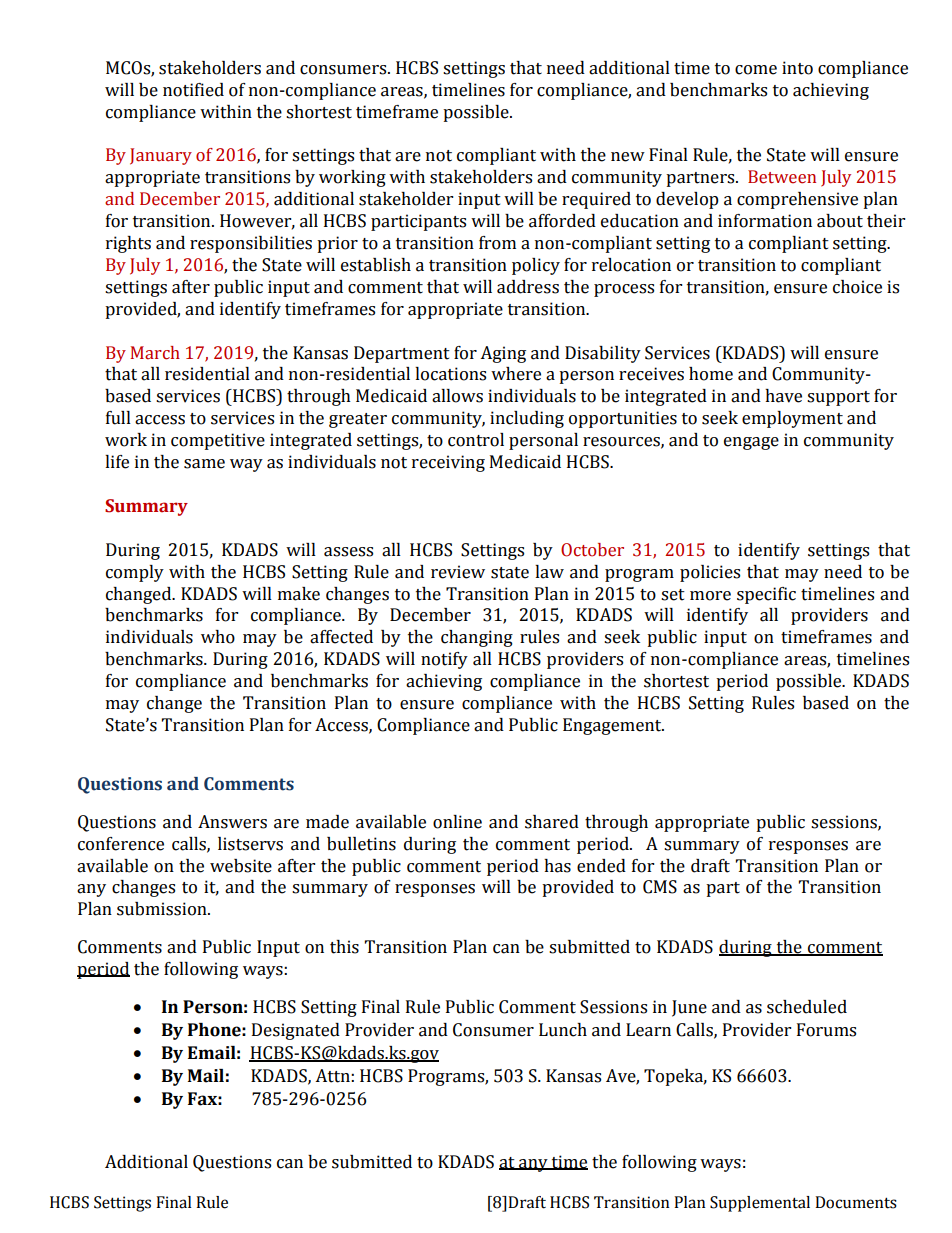  What do you see at coordinates (193, 90) in the screenshot?
I see `notified` at bounding box center [193, 90].
